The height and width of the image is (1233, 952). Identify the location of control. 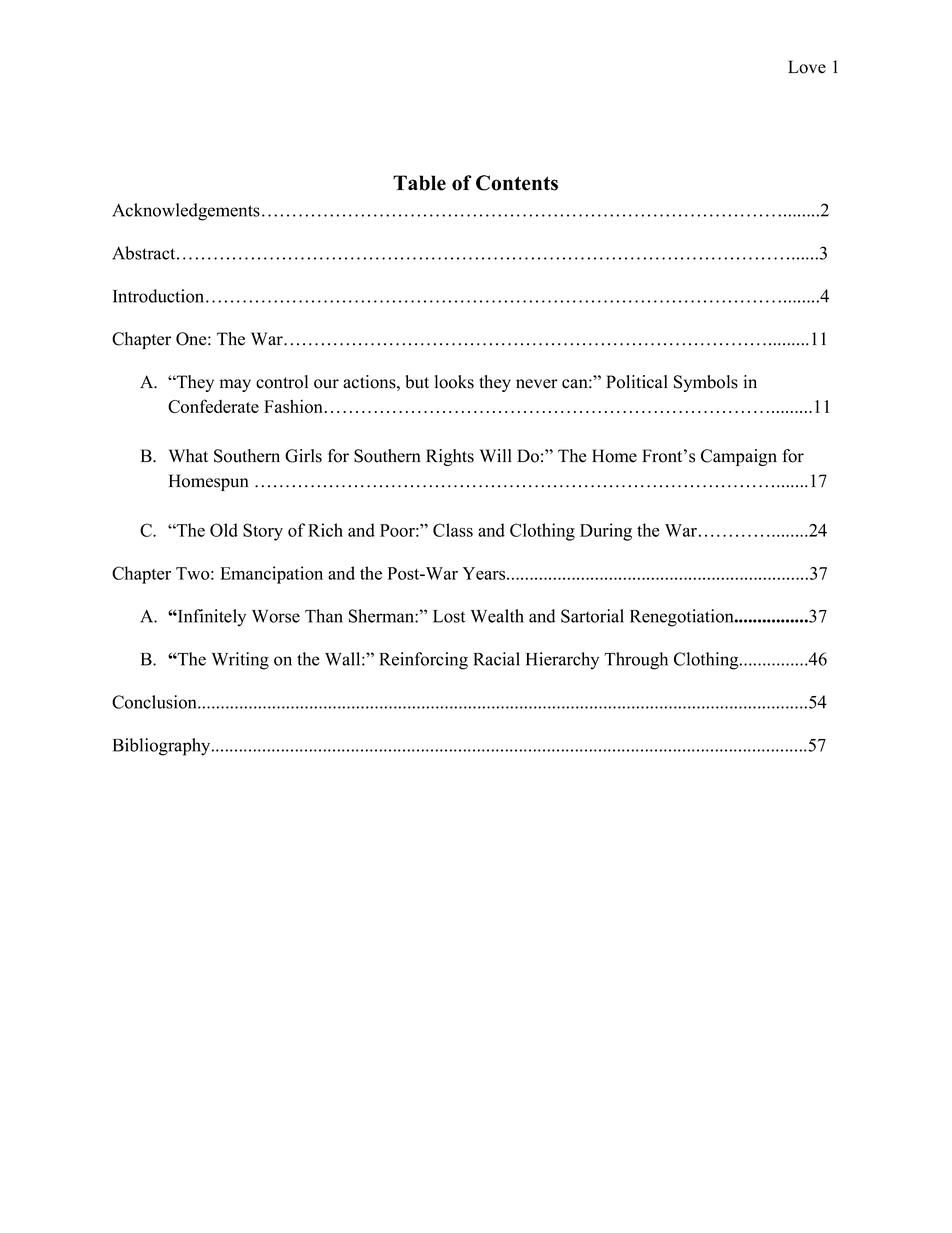
(282, 382).
